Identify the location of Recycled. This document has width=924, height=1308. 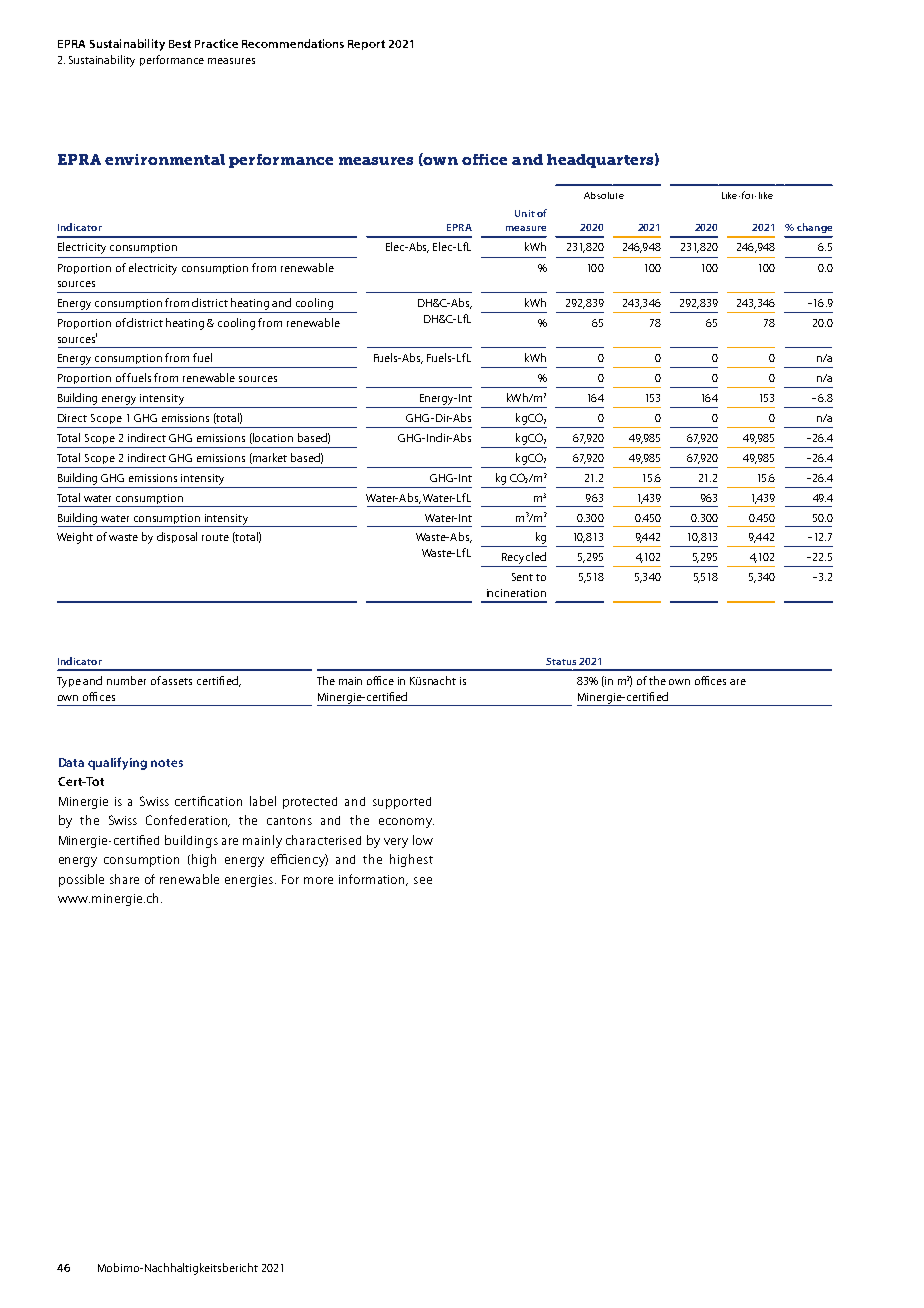
(523, 559).
